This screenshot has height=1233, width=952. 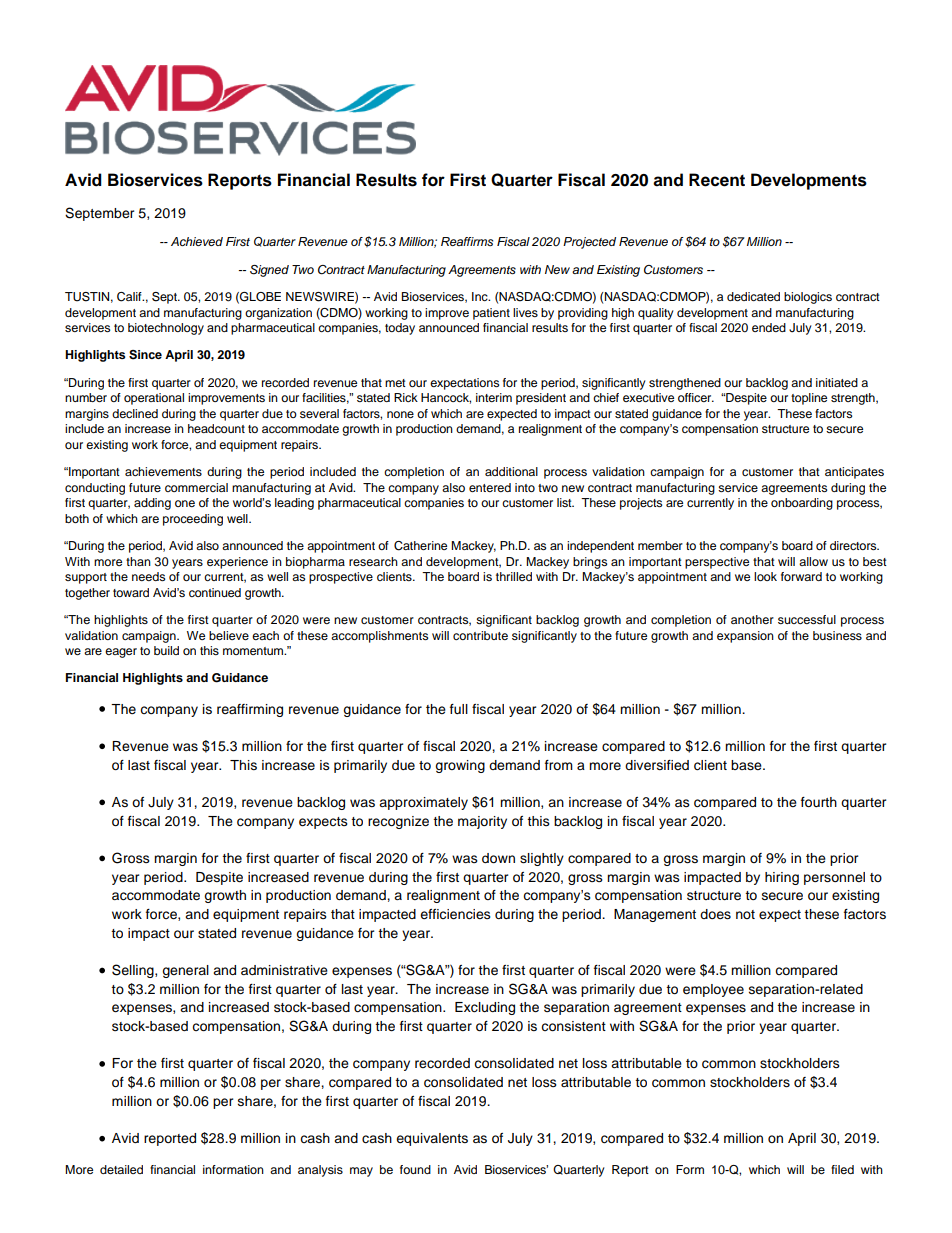 I want to click on detailed, so click(x=121, y=1169).
